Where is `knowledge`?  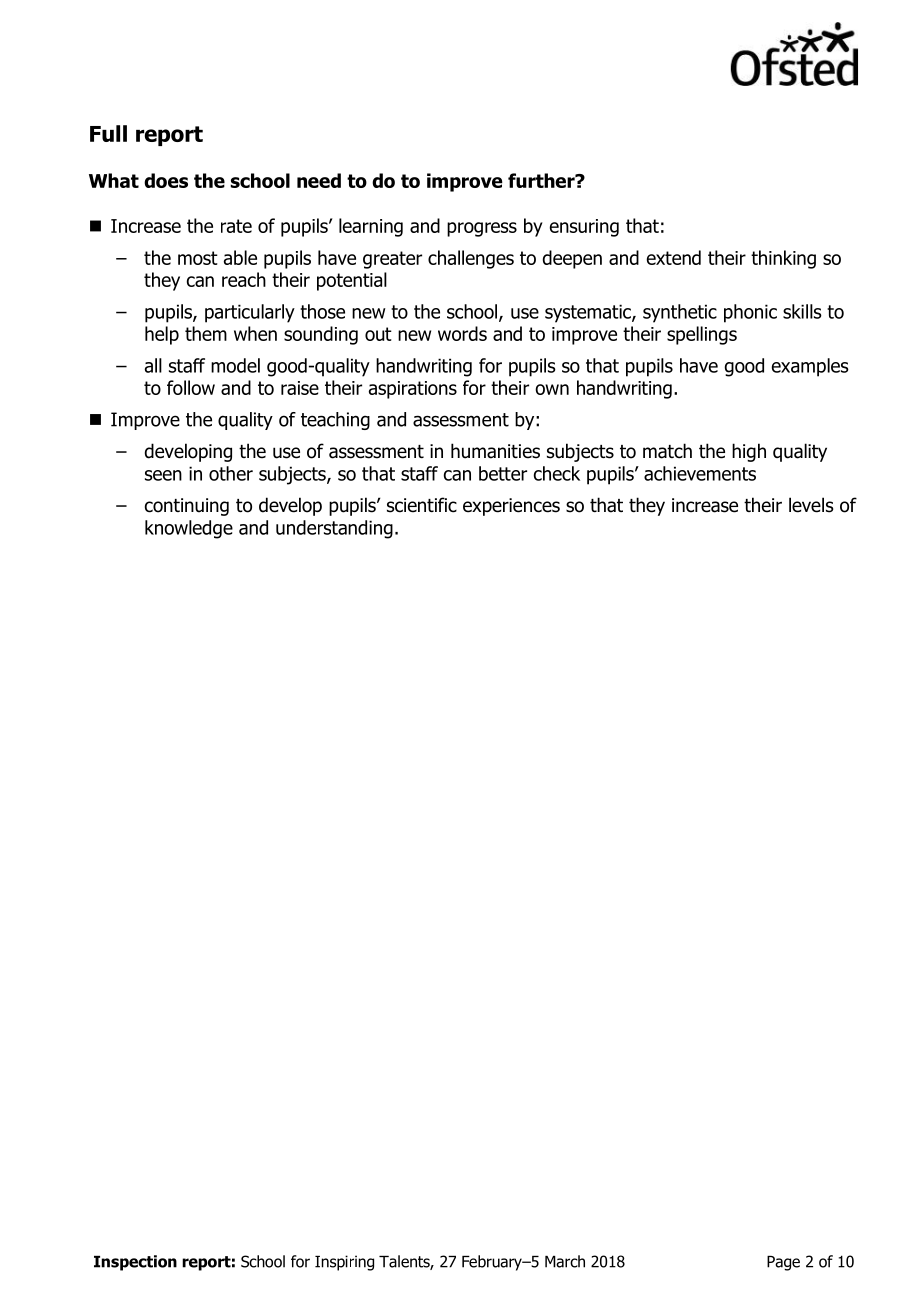 knowledge is located at coordinates (189, 529).
